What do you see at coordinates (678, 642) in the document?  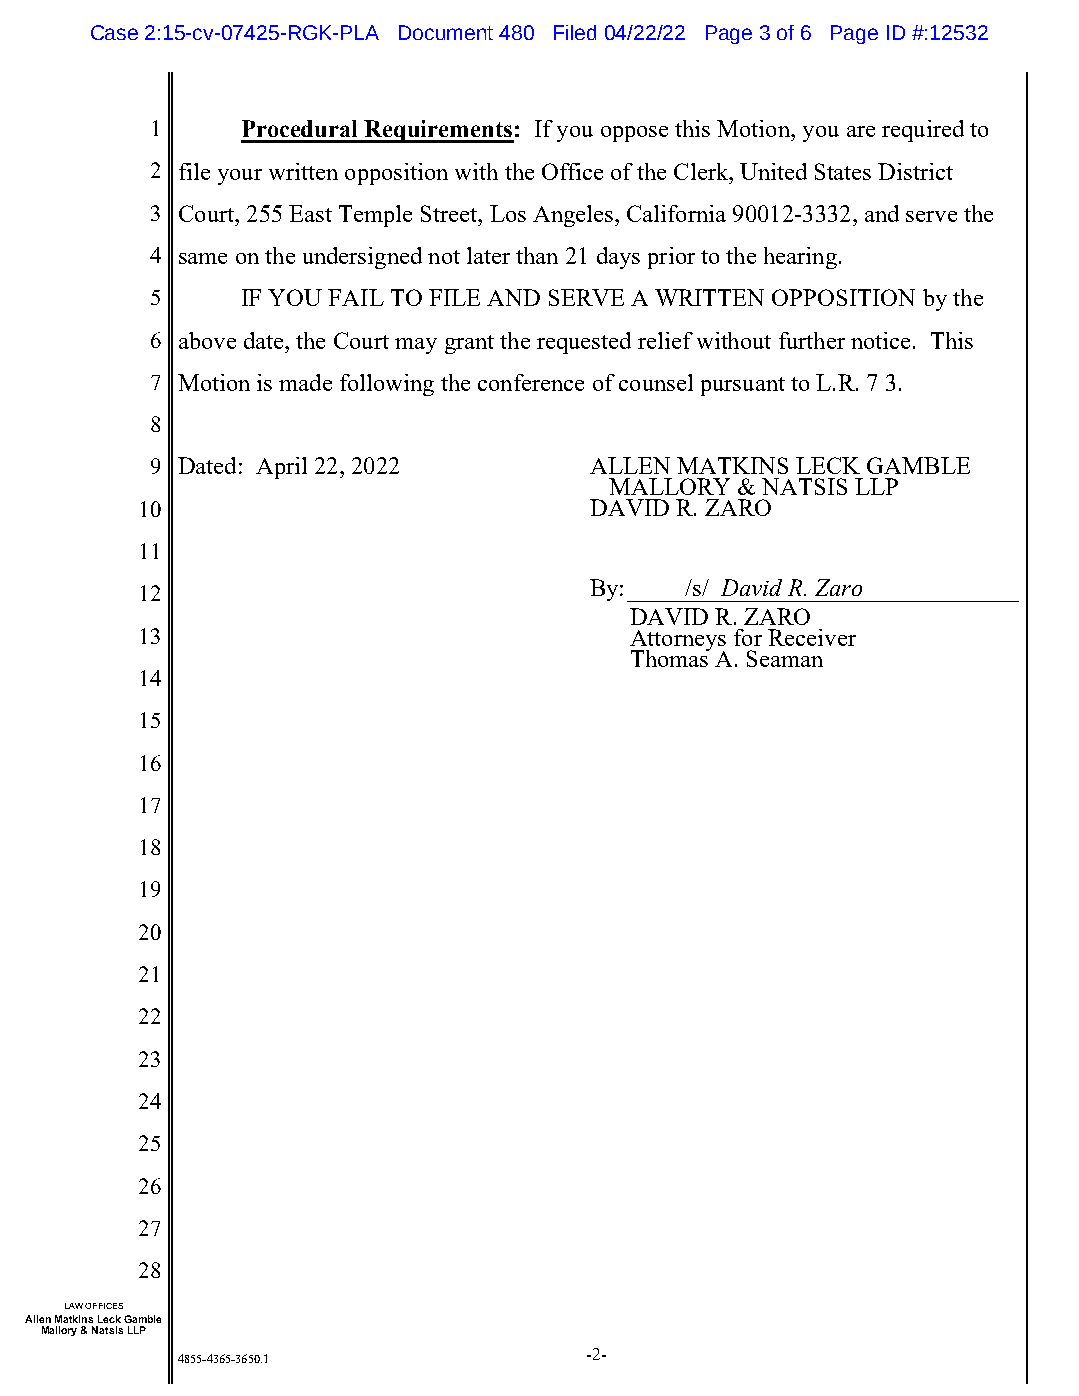 I see `Attorneys` at bounding box center [678, 642].
